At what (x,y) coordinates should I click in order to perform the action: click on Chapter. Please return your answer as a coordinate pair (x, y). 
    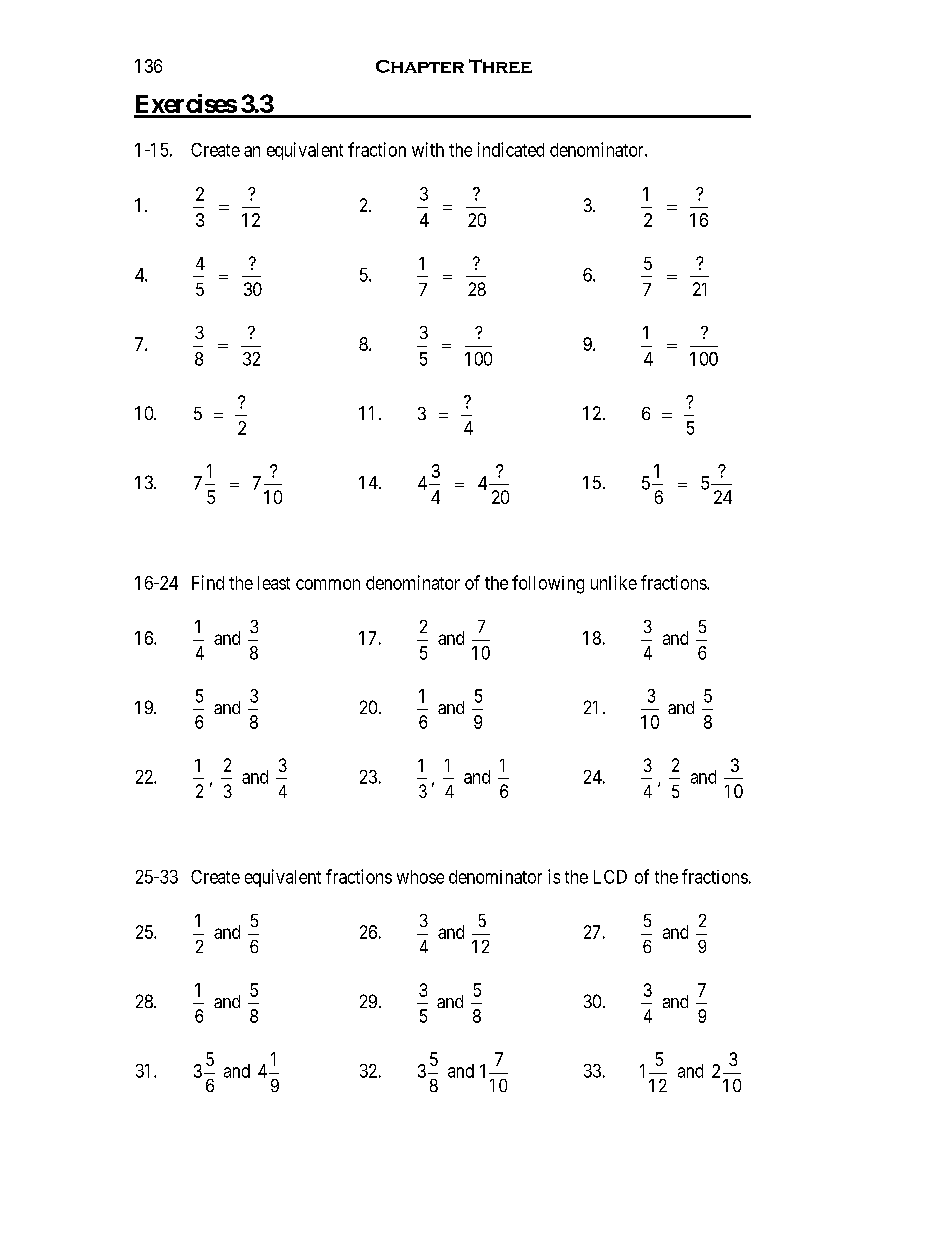
    Looking at the image, I should click on (420, 66).
